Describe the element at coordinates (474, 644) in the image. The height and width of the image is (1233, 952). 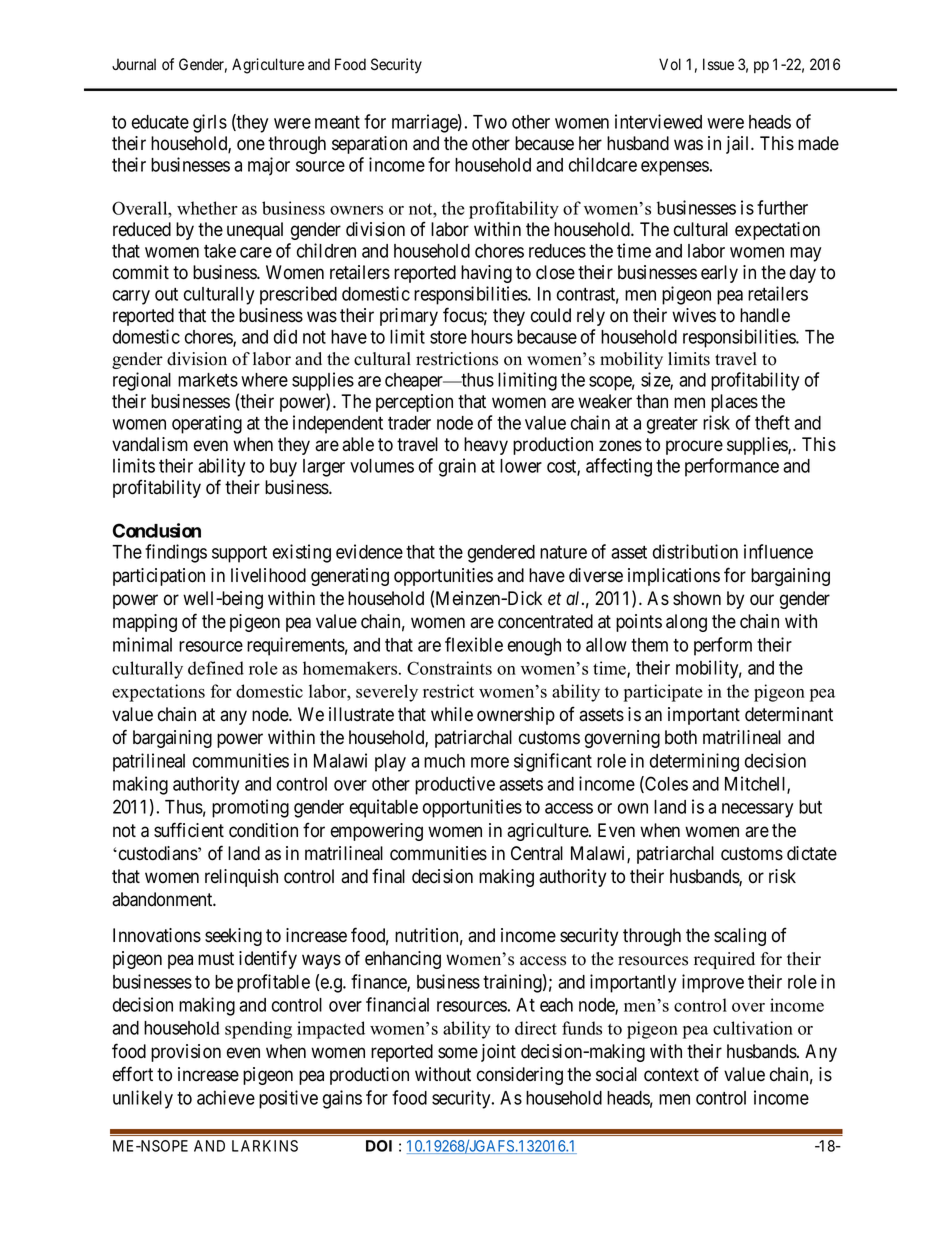
I see `flexible` at that location.
